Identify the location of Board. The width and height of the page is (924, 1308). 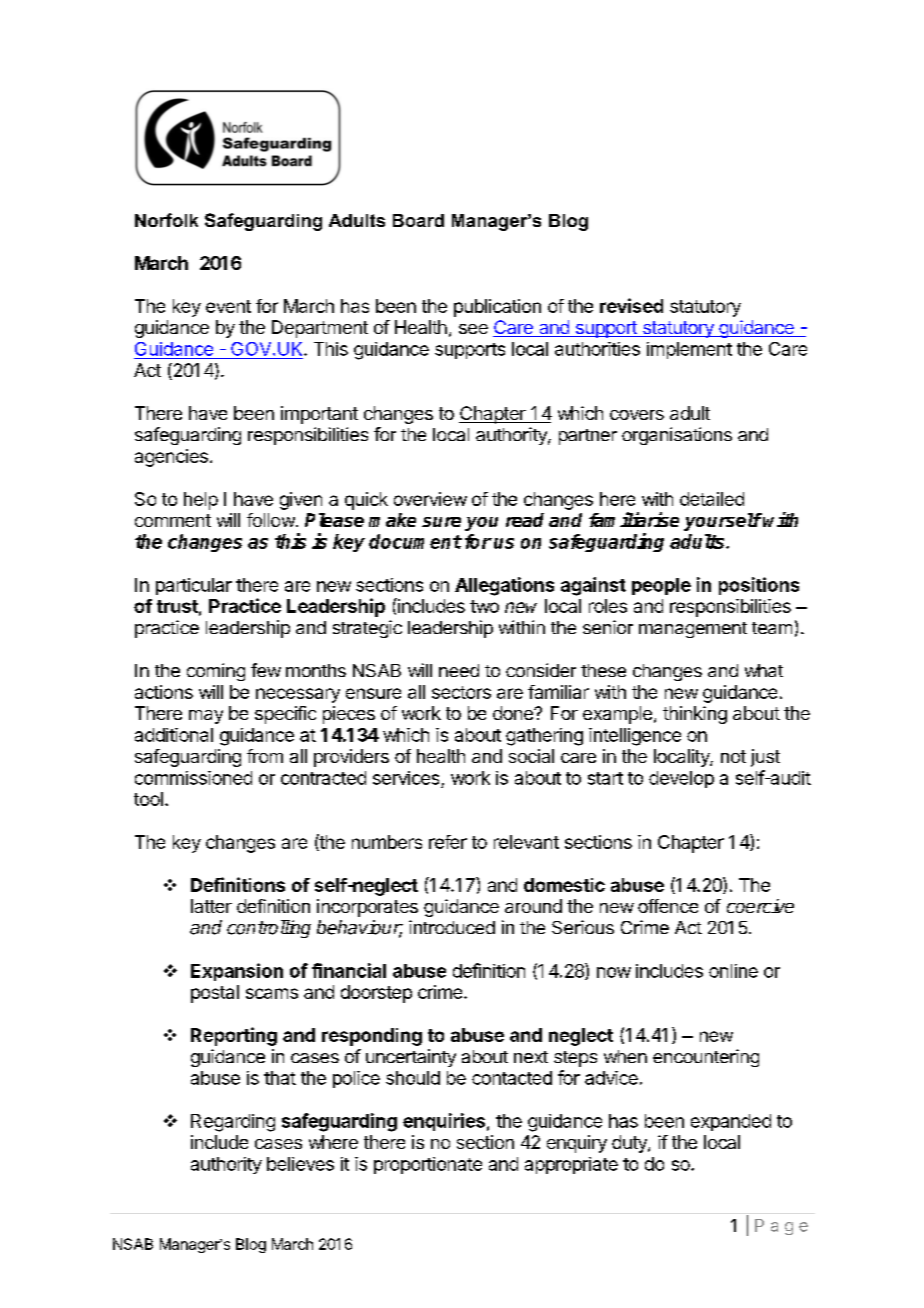
(418, 220).
